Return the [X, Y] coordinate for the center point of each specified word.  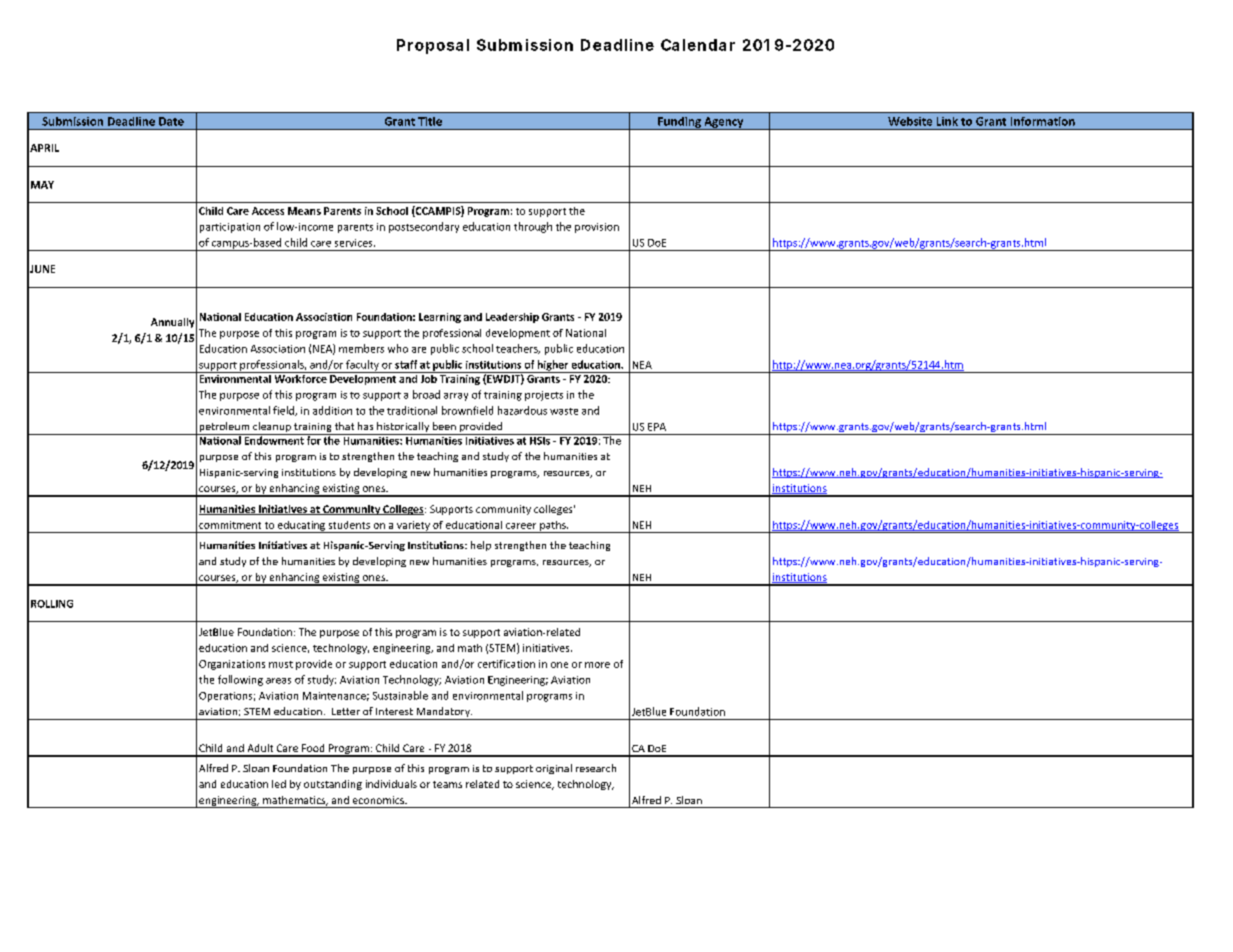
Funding [679, 123]
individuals [391, 784]
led [279, 784]
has [365, 426]
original [554, 769]
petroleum [224, 428]
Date [171, 121]
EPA [657, 427]
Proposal [433, 46]
